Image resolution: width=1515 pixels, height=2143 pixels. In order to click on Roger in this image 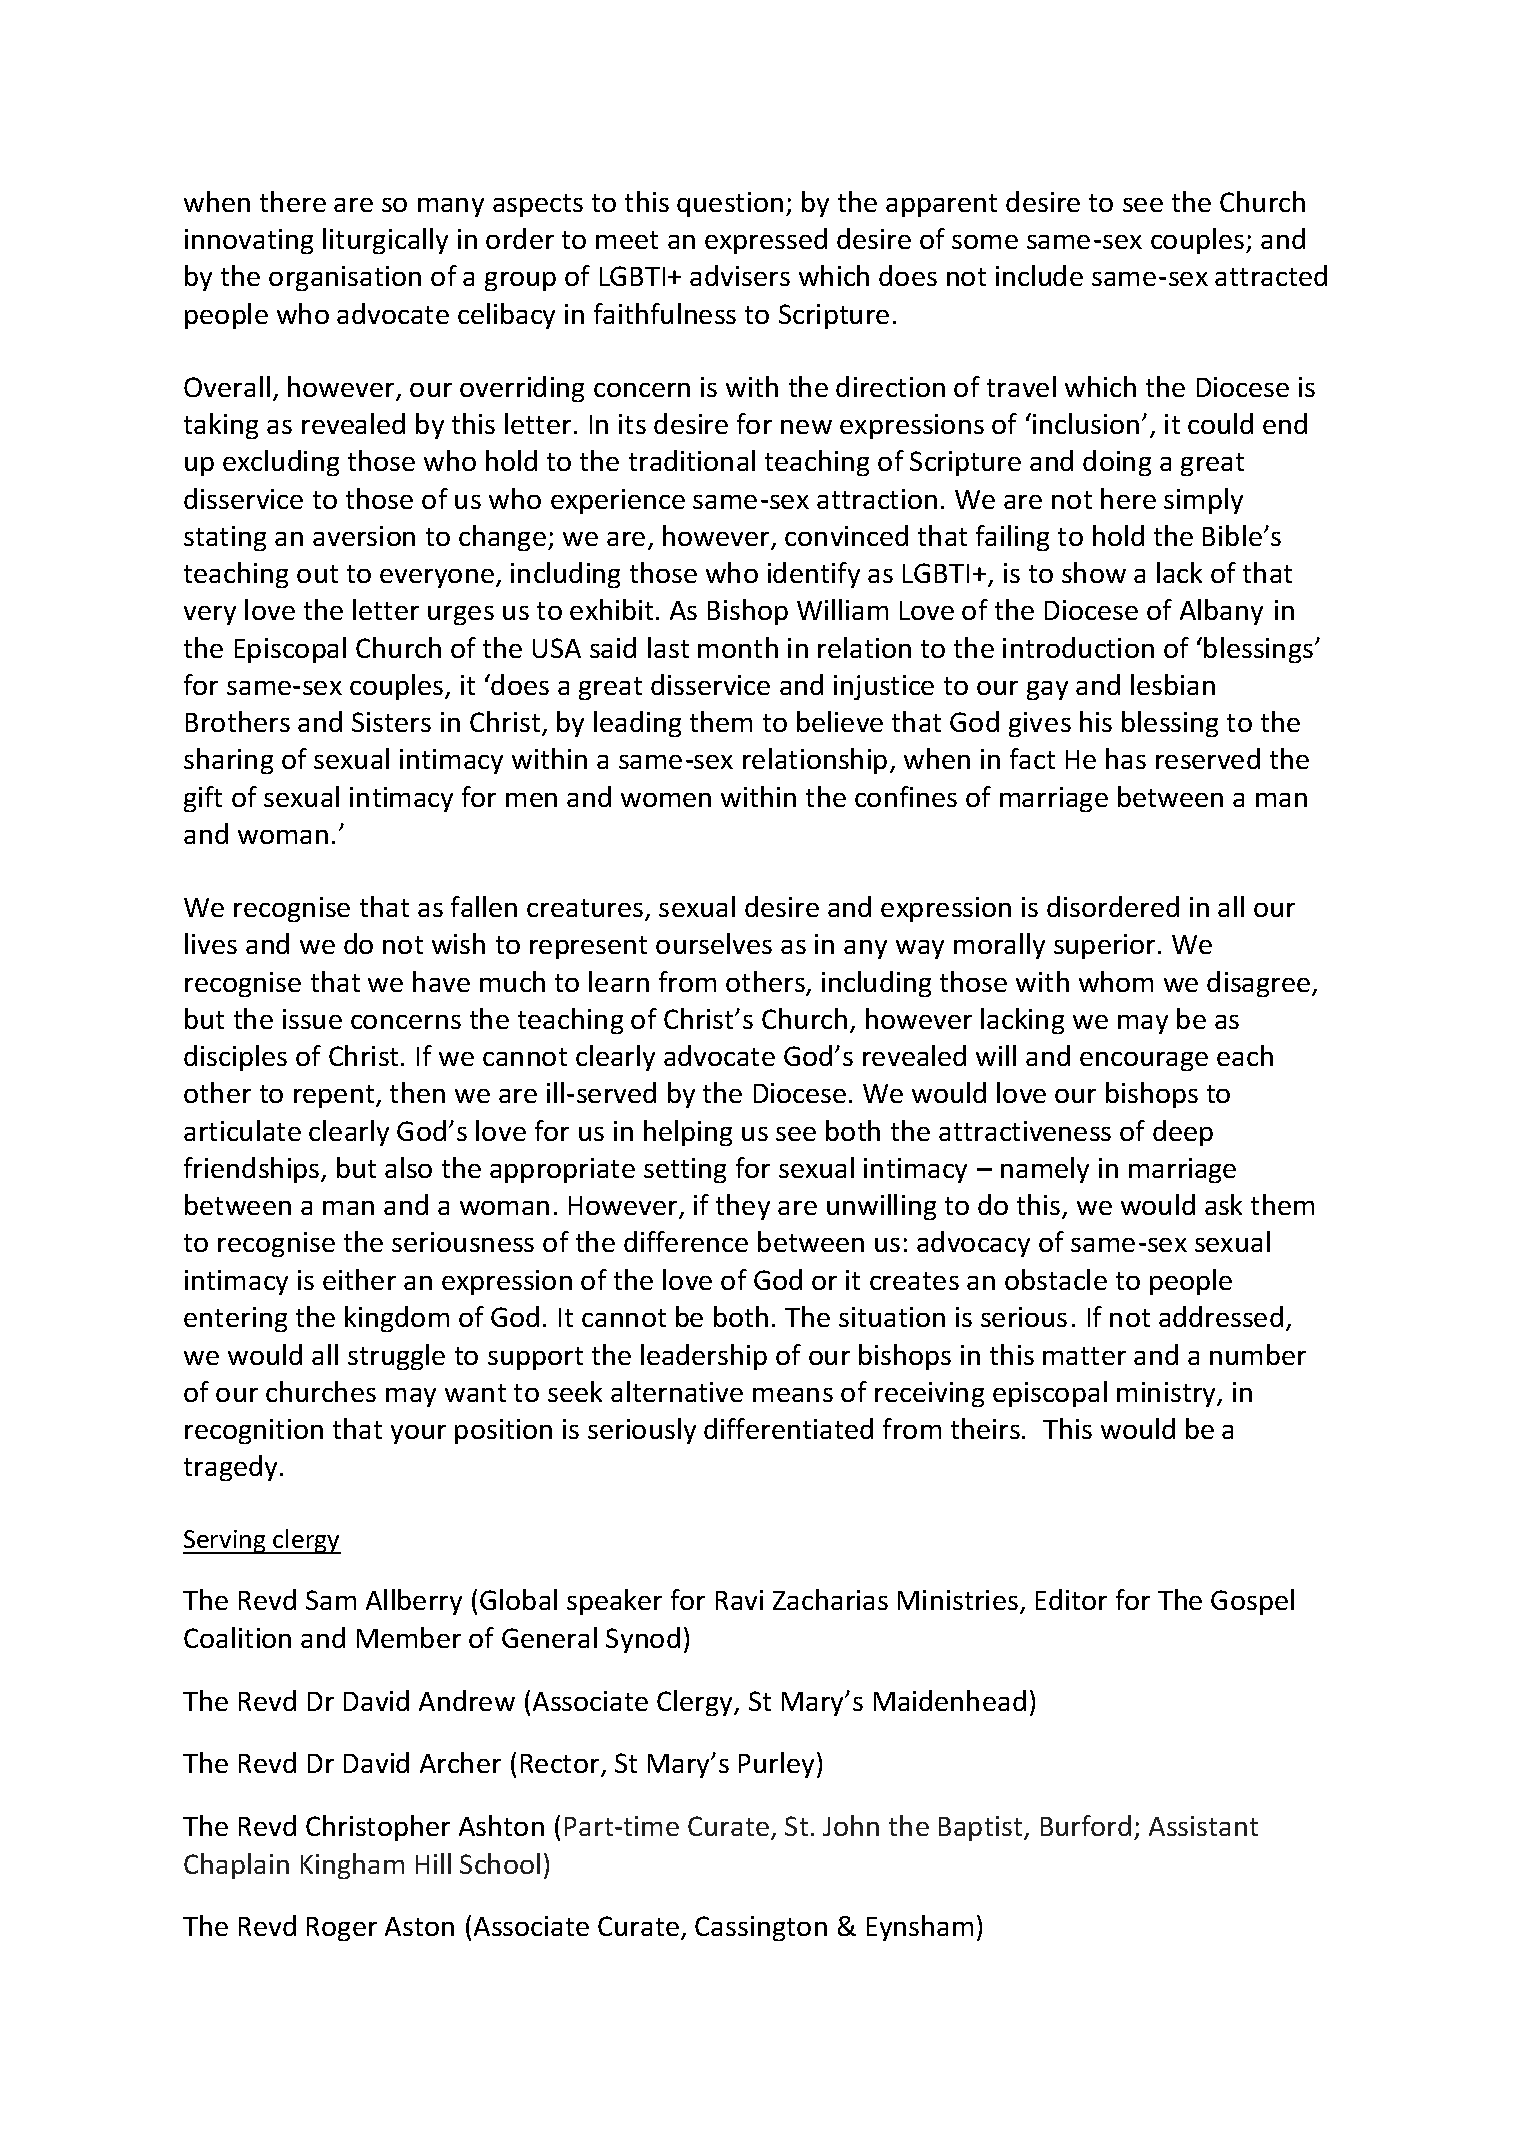, I will do `click(342, 1929)`.
